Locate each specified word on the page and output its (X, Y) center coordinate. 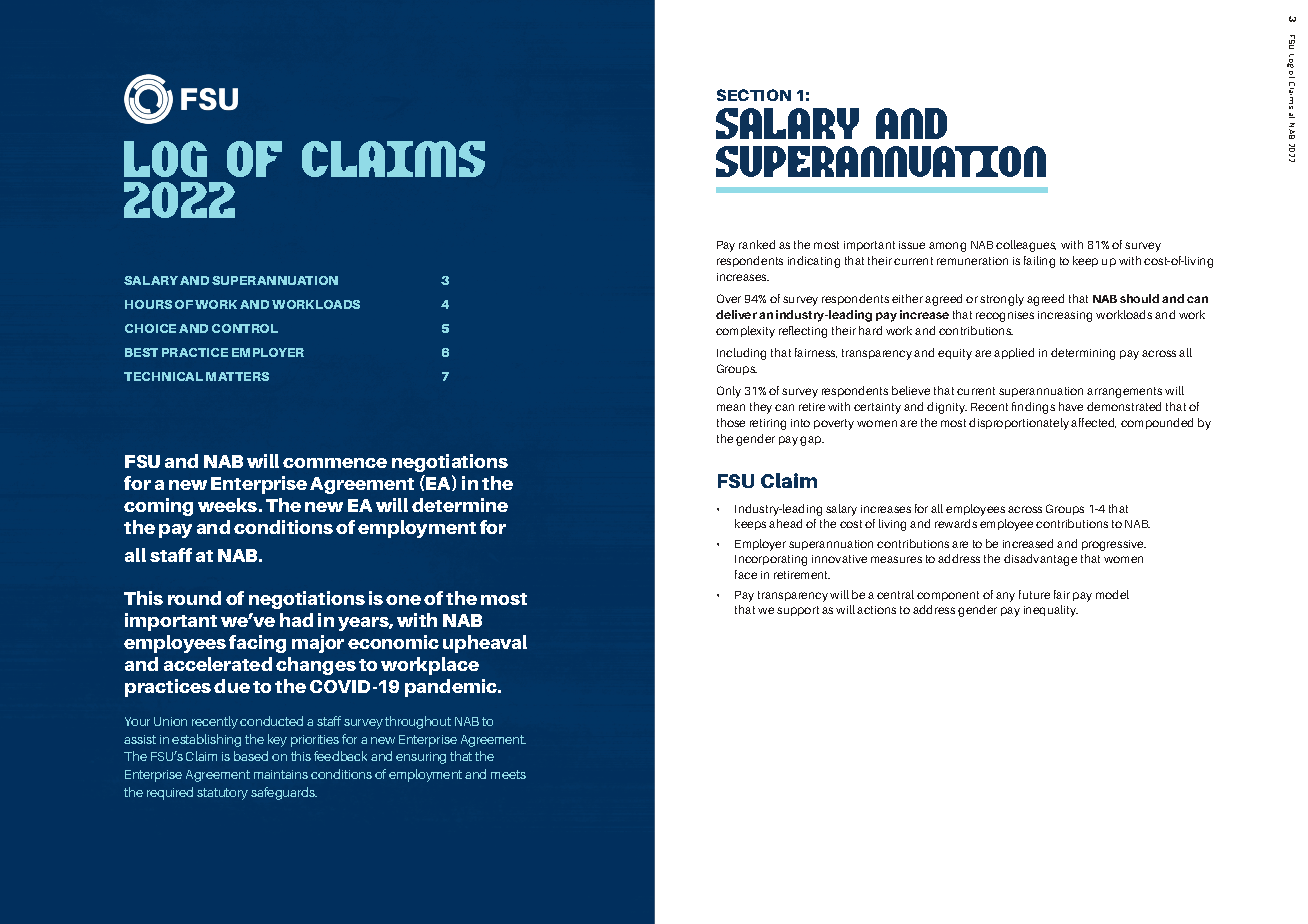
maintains (281, 774)
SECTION (754, 95)
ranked (757, 244)
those (731, 422)
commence (335, 463)
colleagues (1026, 246)
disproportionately (1019, 424)
